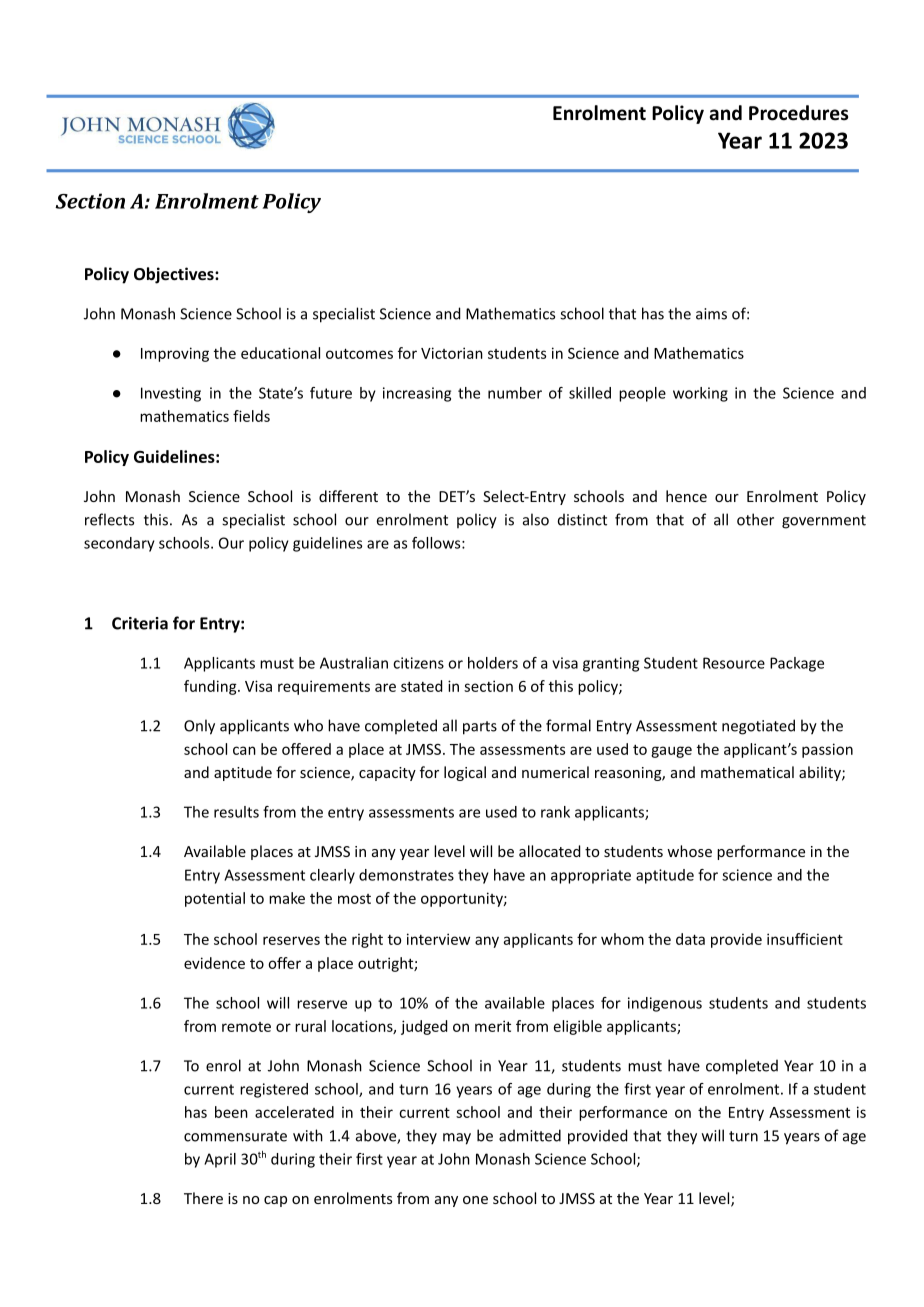 Image resolution: width=924 pixels, height=1307 pixels. What do you see at coordinates (734, 663) in the screenshot?
I see `Resource` at bounding box center [734, 663].
